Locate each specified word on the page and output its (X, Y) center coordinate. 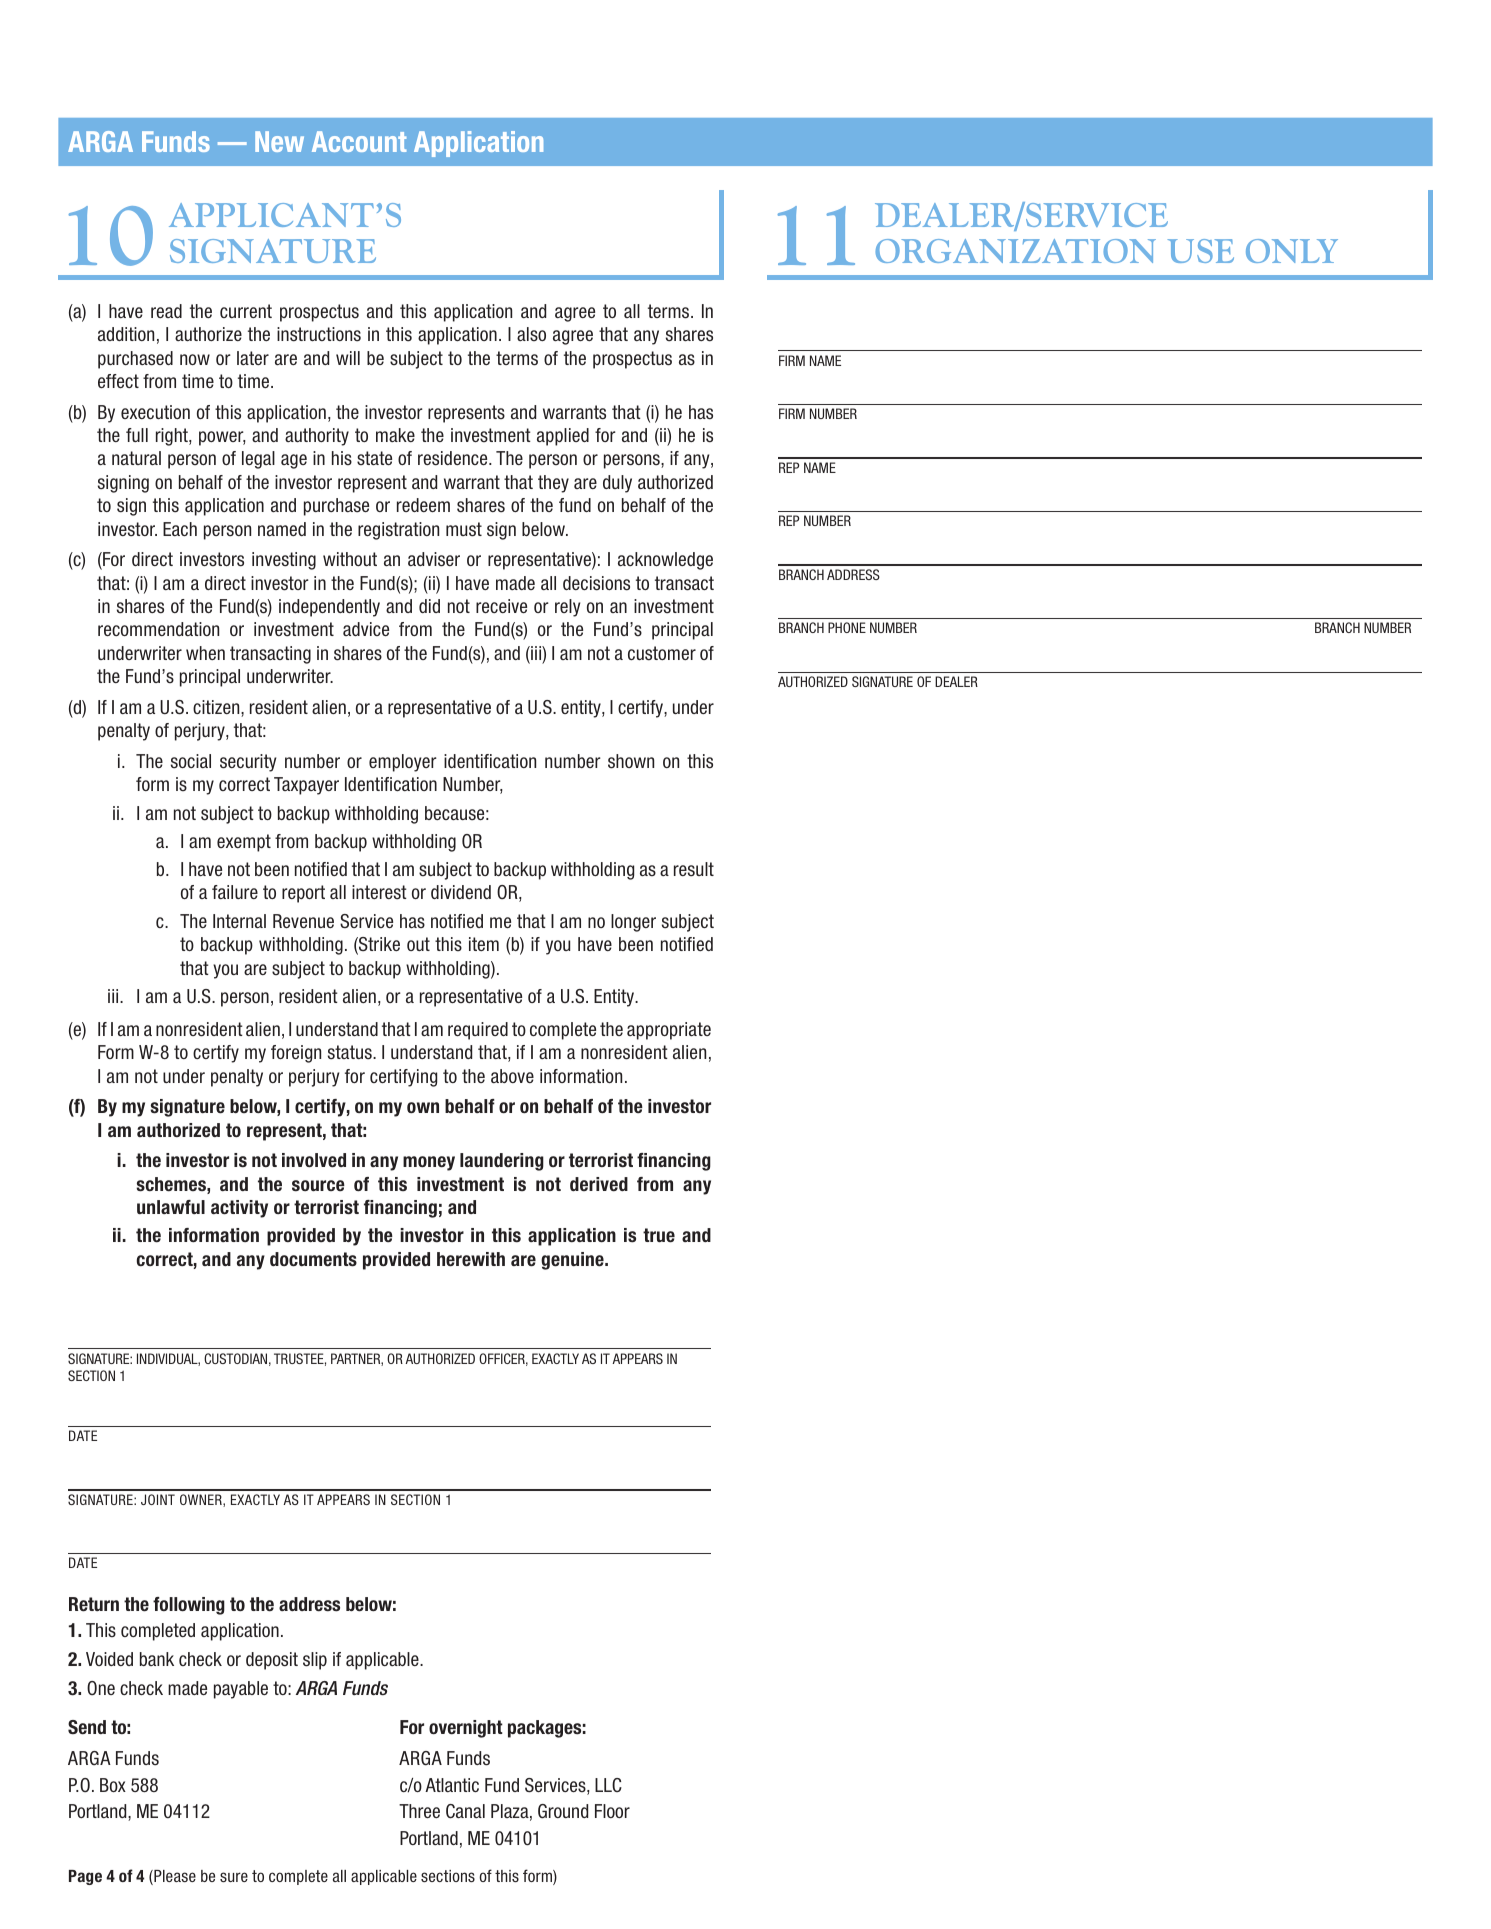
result (694, 869)
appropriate (669, 1031)
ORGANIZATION (1015, 251)
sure (234, 1877)
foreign (296, 1054)
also (531, 334)
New (279, 141)
